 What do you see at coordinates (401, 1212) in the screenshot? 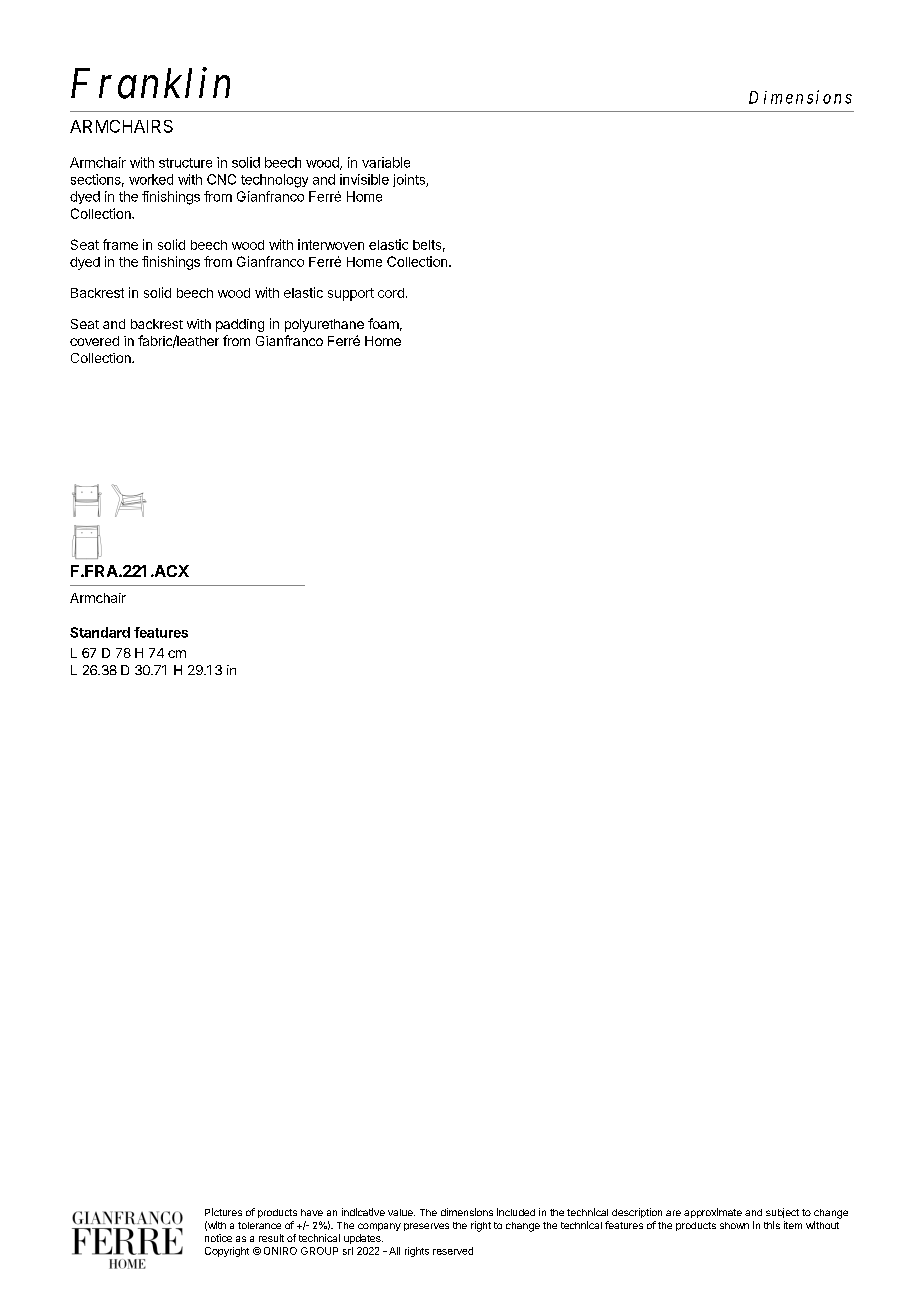
I see `value` at bounding box center [401, 1212].
